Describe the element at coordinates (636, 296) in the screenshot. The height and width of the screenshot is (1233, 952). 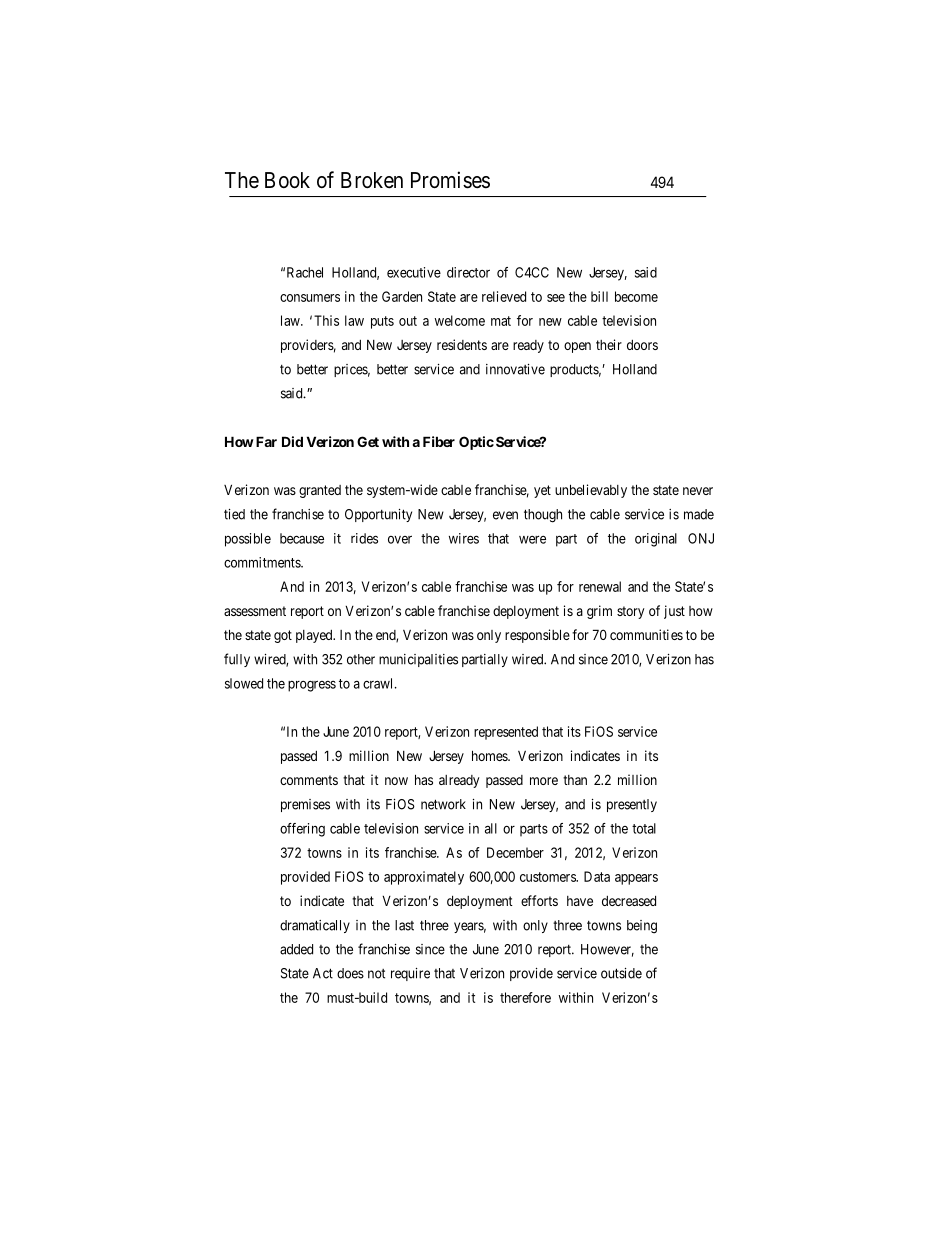
I see `become` at that location.
